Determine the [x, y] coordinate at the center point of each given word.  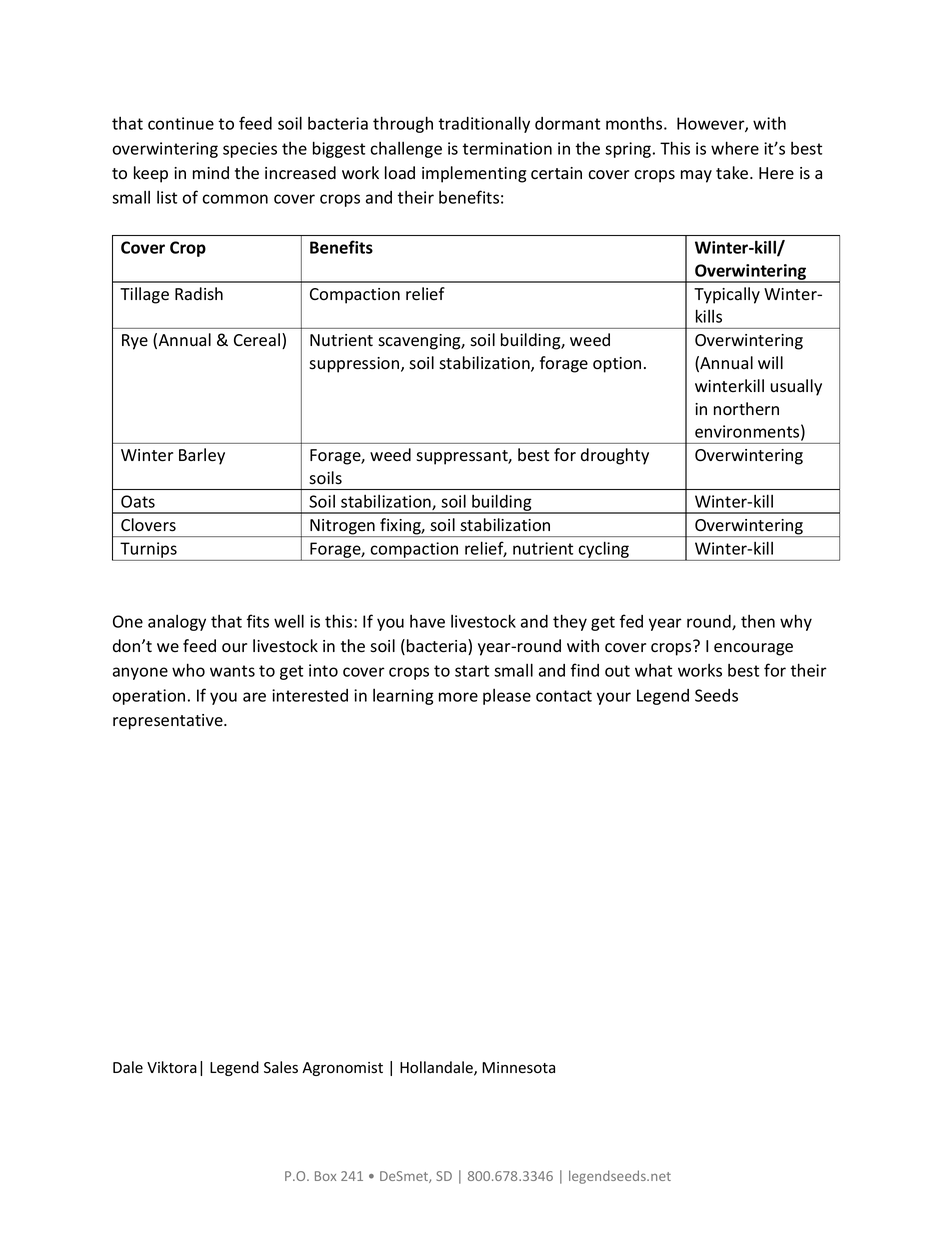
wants [232, 671]
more [458, 697]
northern [746, 409]
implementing [474, 174]
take [733, 173]
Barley [202, 456]
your [614, 698]
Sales [281, 1067]
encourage [753, 649]
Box [325, 1176]
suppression [355, 365]
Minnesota [518, 1068]
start [472, 671]
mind [211, 172]
